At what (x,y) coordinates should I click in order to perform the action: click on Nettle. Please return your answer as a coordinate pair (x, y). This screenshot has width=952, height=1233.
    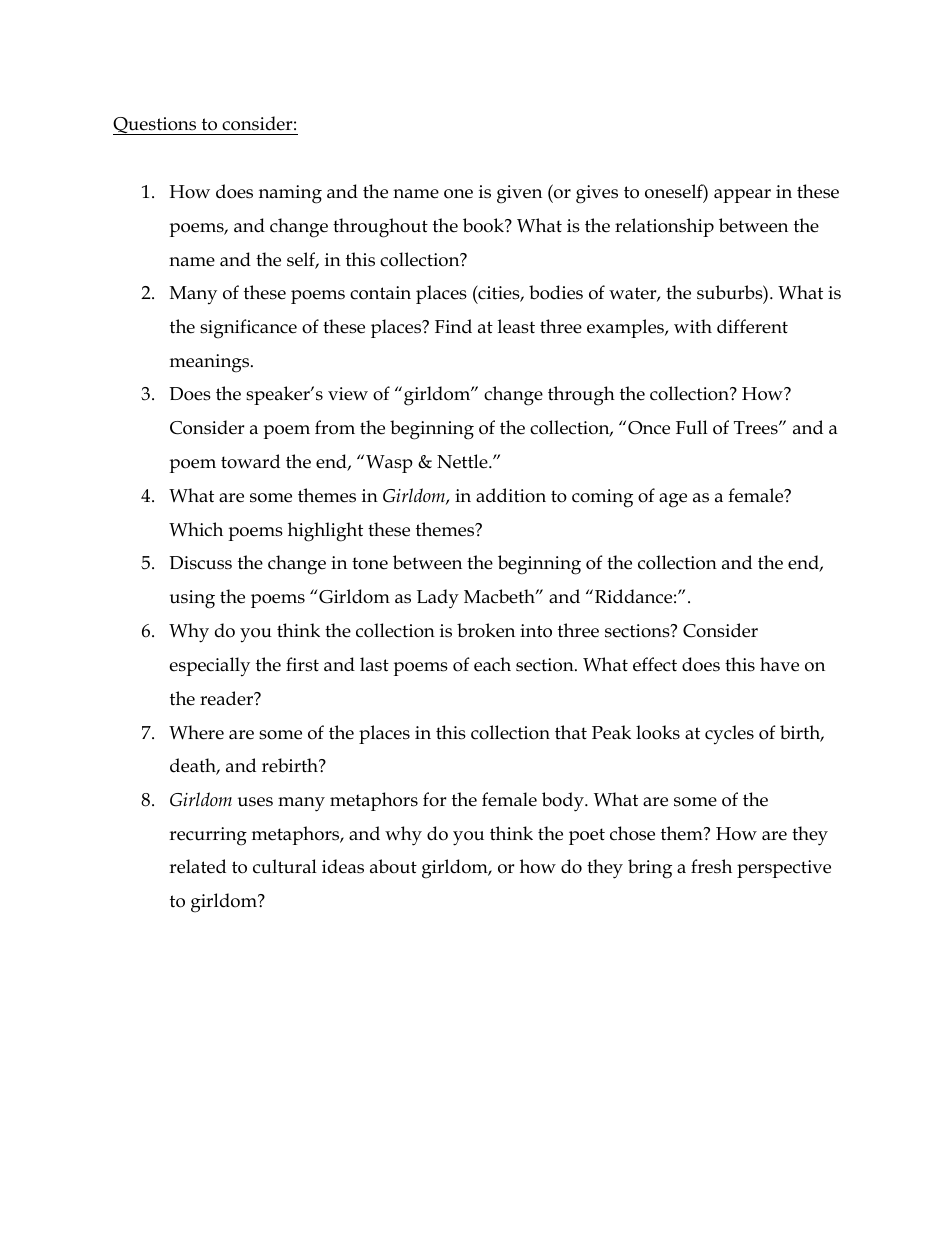
    Looking at the image, I should click on (463, 461).
